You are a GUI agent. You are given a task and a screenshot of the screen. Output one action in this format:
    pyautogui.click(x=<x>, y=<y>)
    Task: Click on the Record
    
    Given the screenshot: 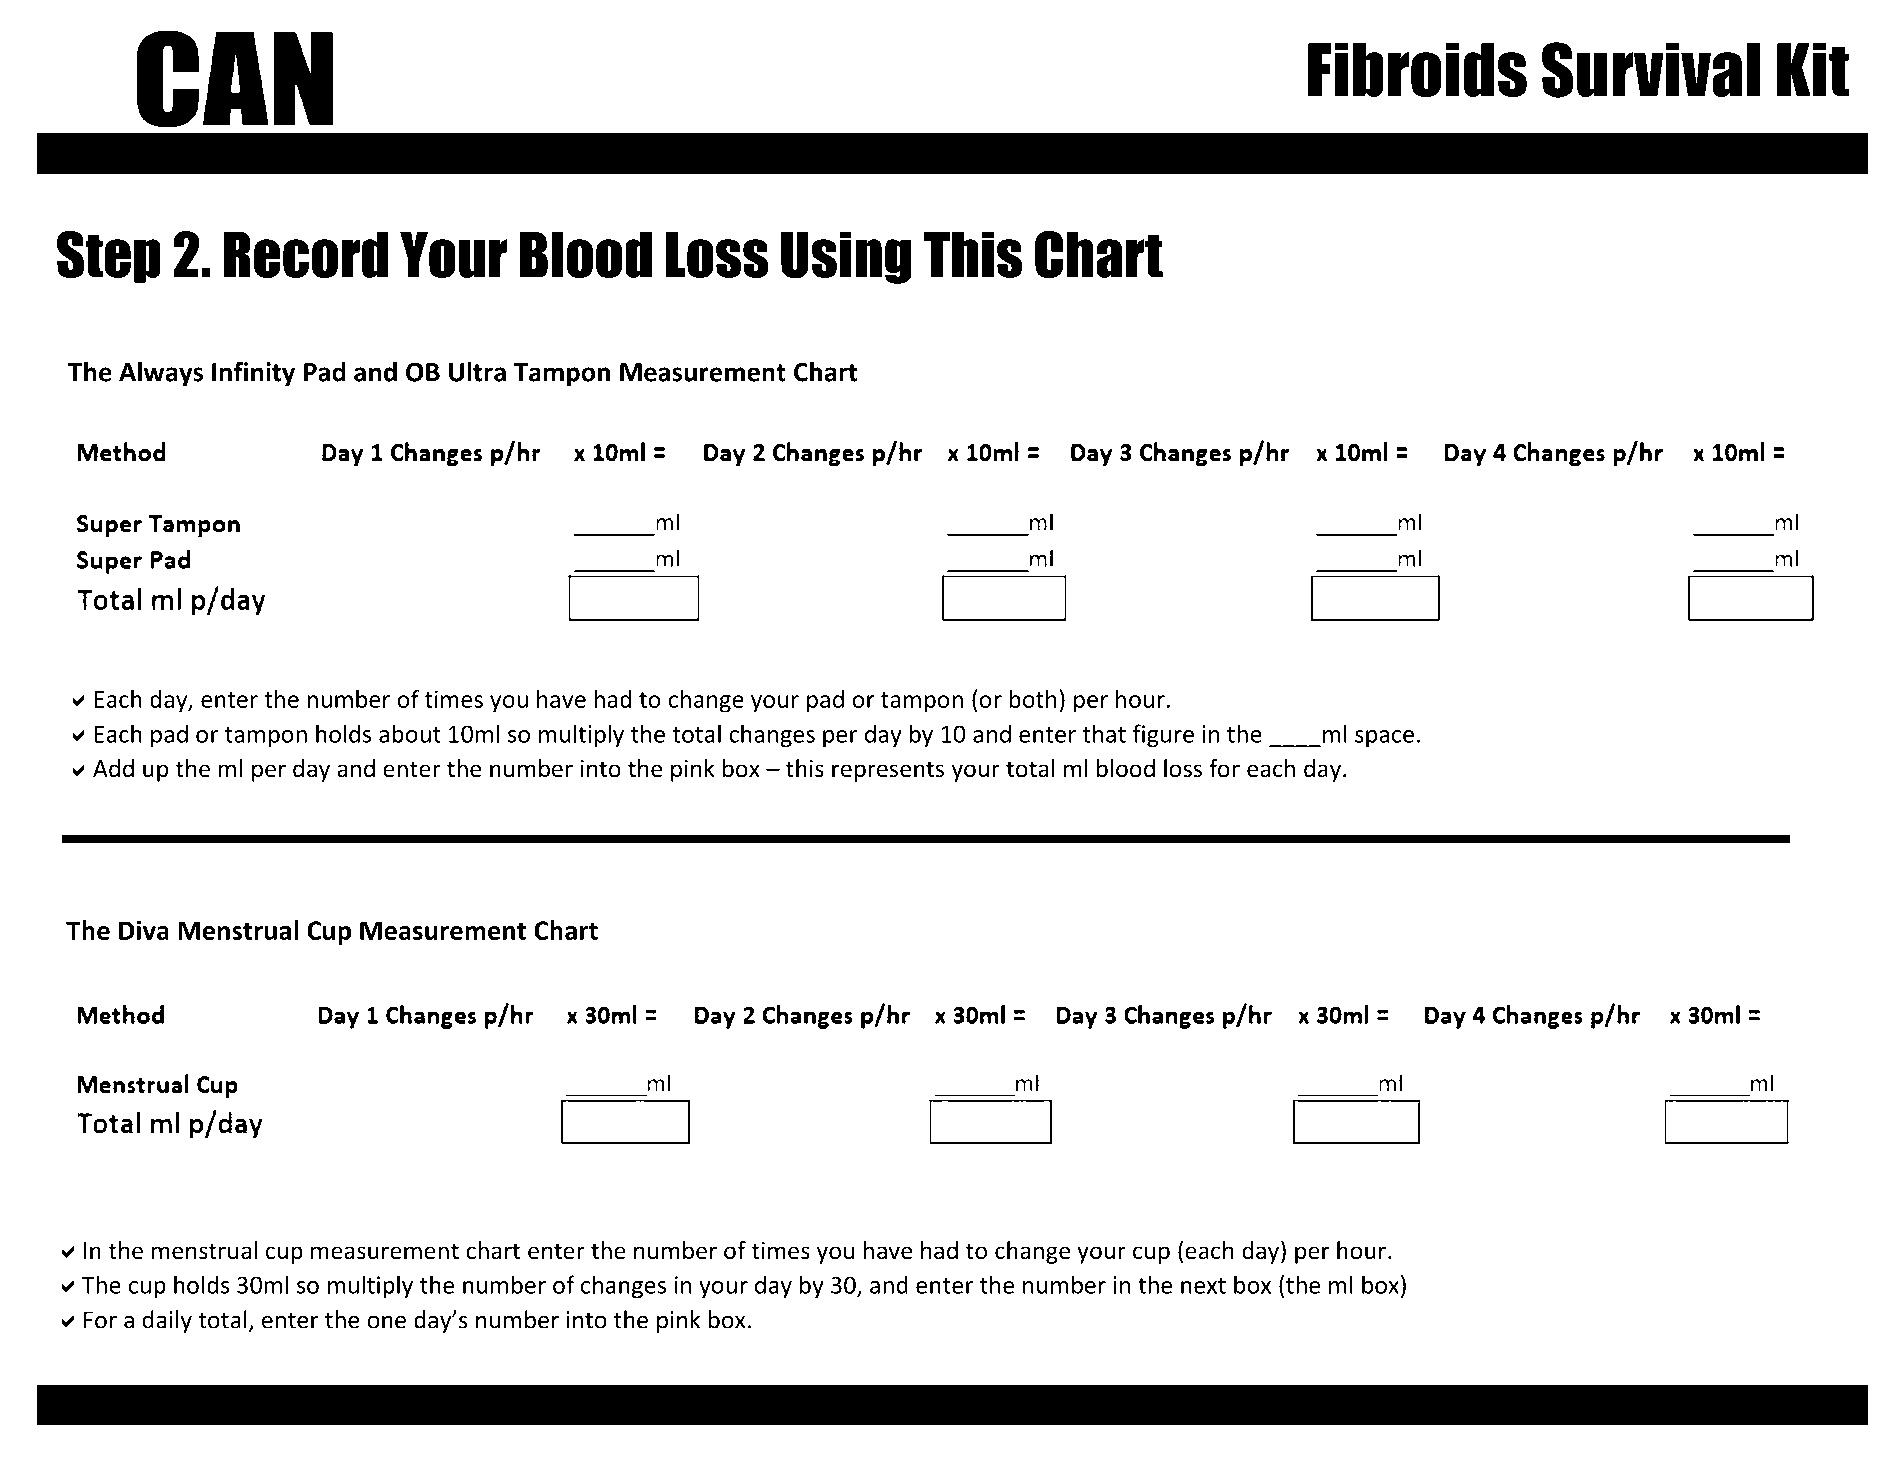 What is the action you would take?
    pyautogui.click(x=306, y=255)
